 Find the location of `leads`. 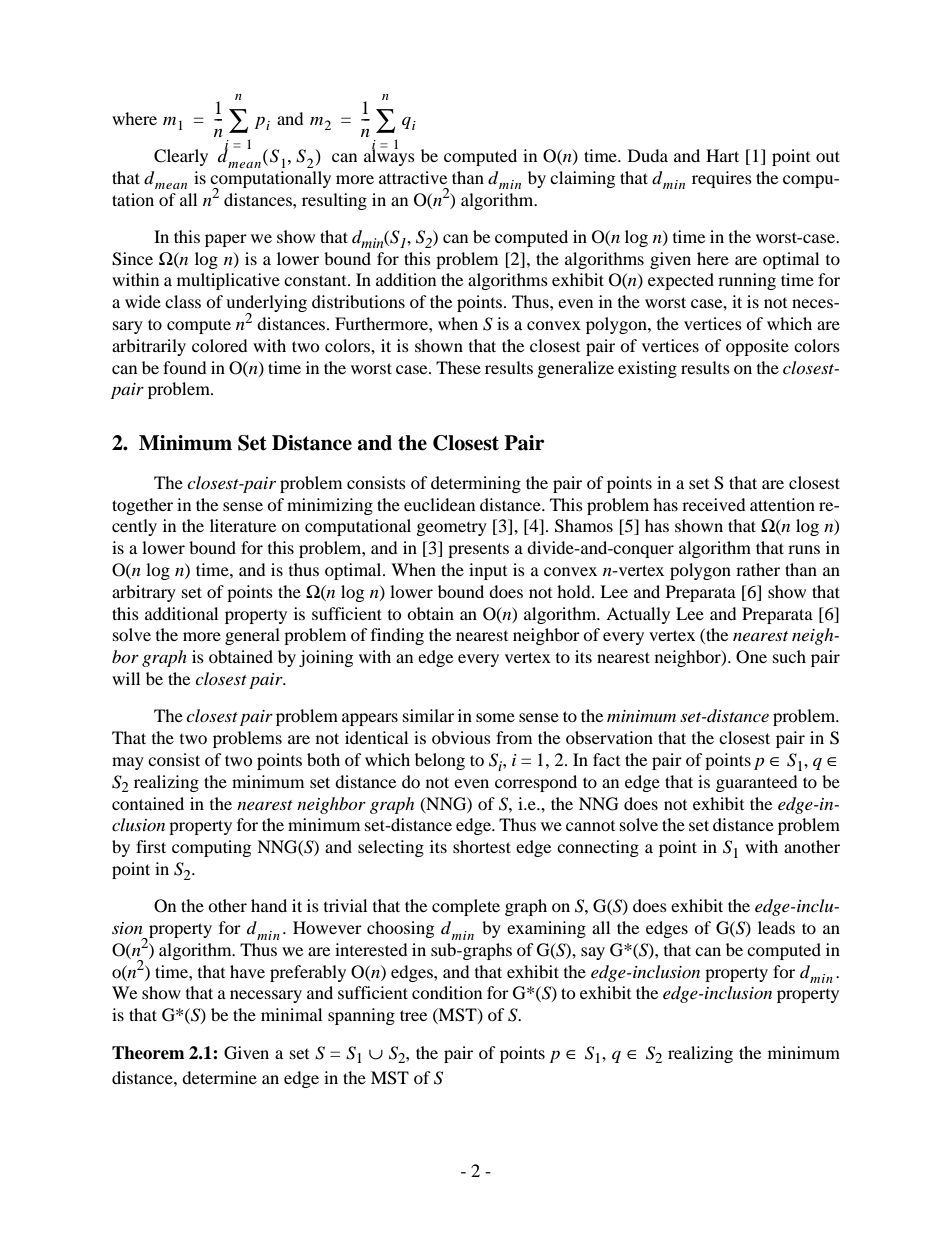

leads is located at coordinates (776, 927).
